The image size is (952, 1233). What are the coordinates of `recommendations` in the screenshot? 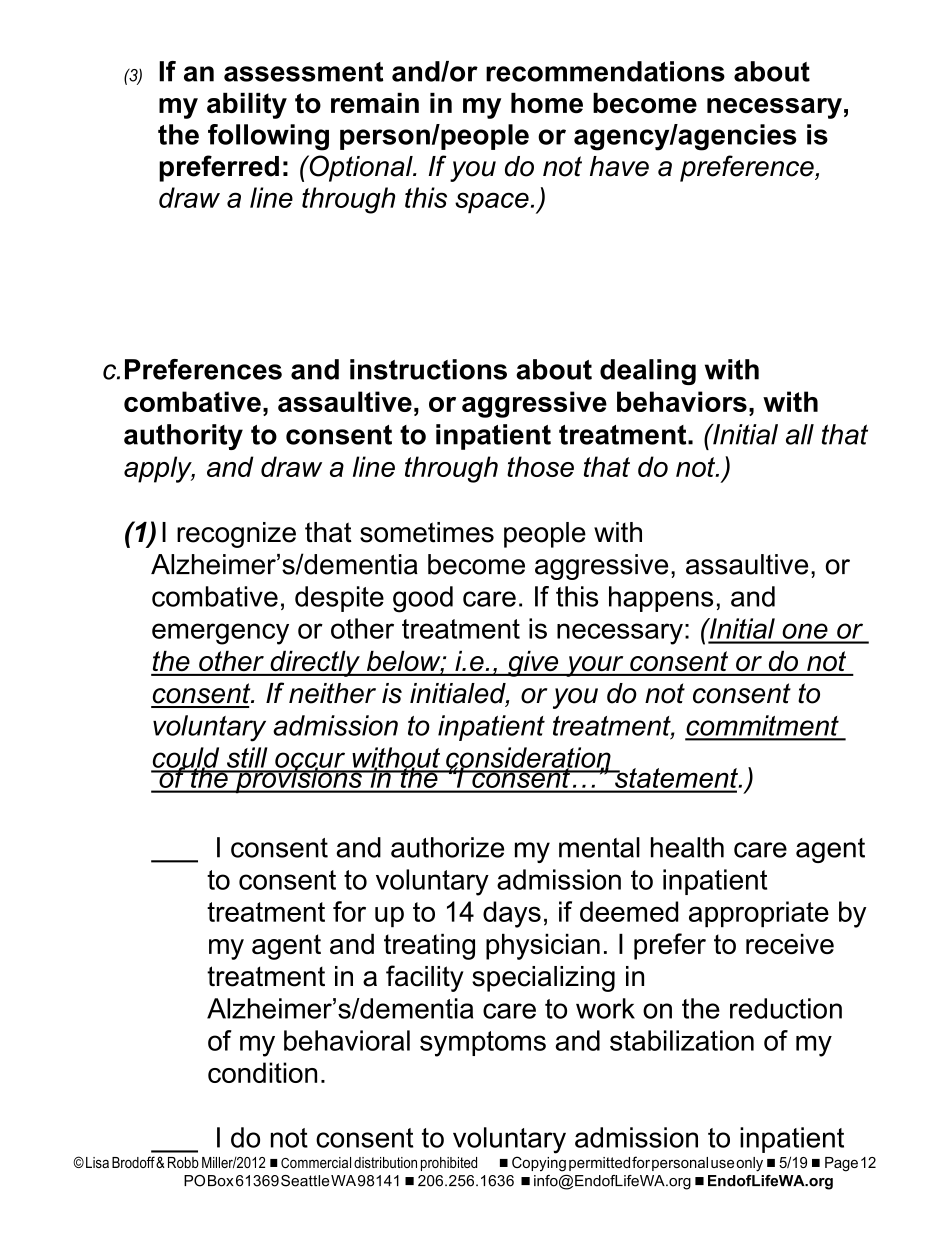 It's located at (605, 71).
